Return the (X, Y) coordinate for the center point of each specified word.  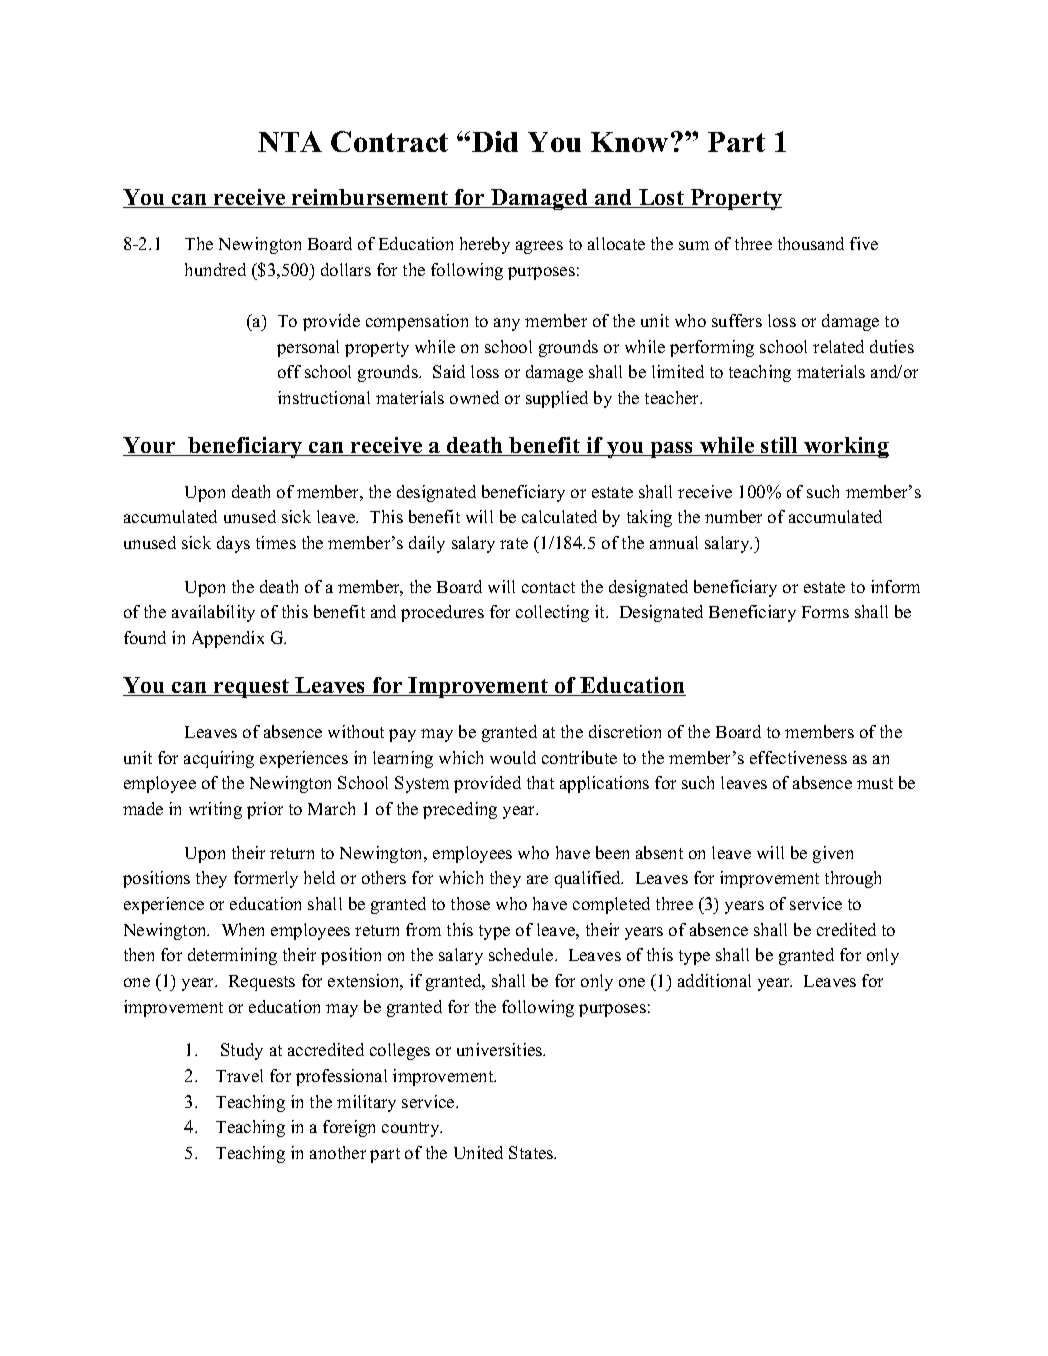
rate (514, 543)
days (233, 544)
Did (495, 141)
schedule (522, 954)
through (853, 879)
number (733, 516)
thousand (811, 243)
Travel (239, 1075)
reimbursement (370, 198)
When (243, 929)
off (289, 371)
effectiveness (798, 757)
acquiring (219, 759)
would (513, 757)
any (507, 324)
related (838, 346)
